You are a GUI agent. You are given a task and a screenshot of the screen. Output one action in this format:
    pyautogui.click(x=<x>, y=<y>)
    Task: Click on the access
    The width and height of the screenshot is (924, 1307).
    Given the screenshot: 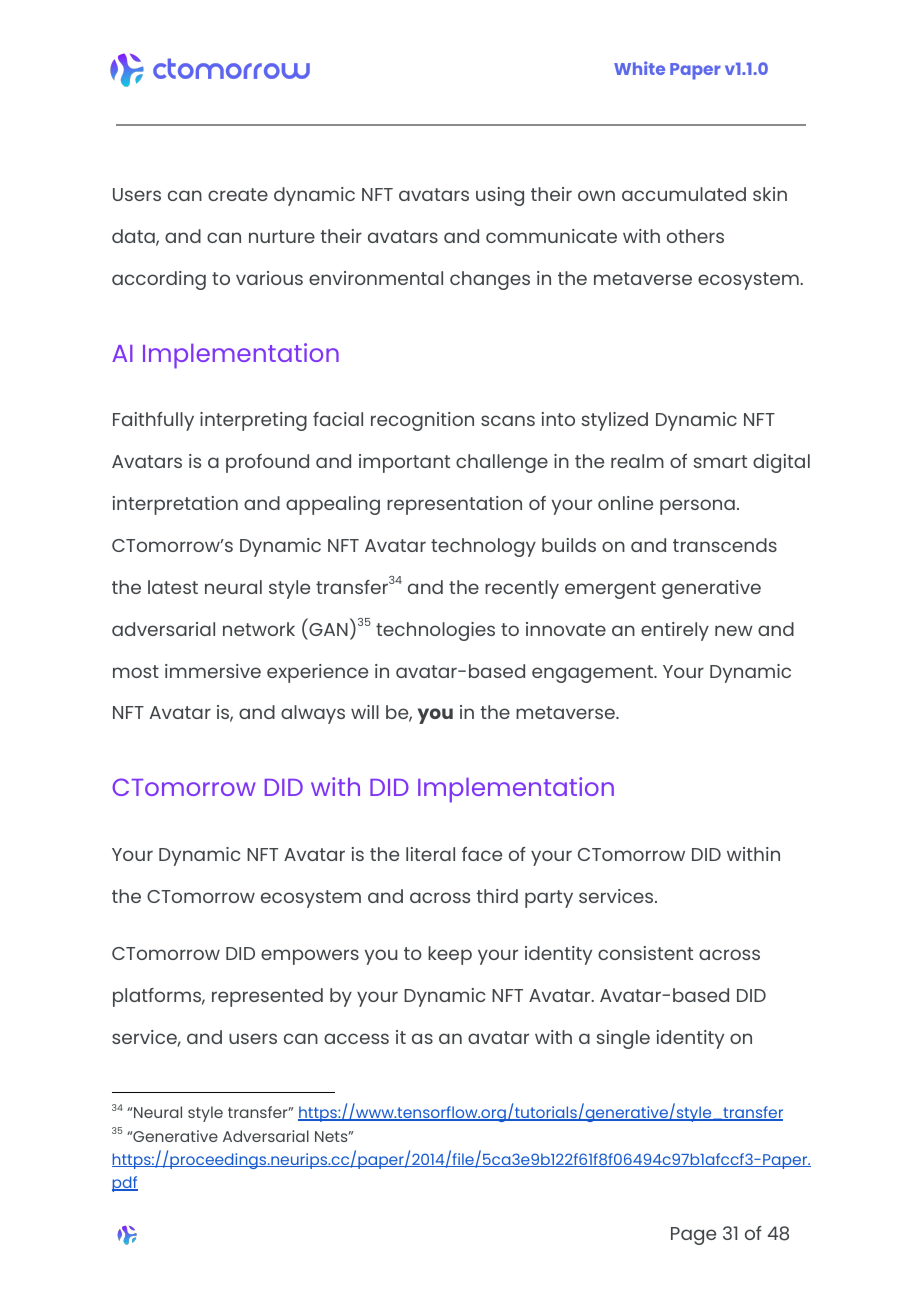 What is the action you would take?
    pyautogui.click(x=356, y=1038)
